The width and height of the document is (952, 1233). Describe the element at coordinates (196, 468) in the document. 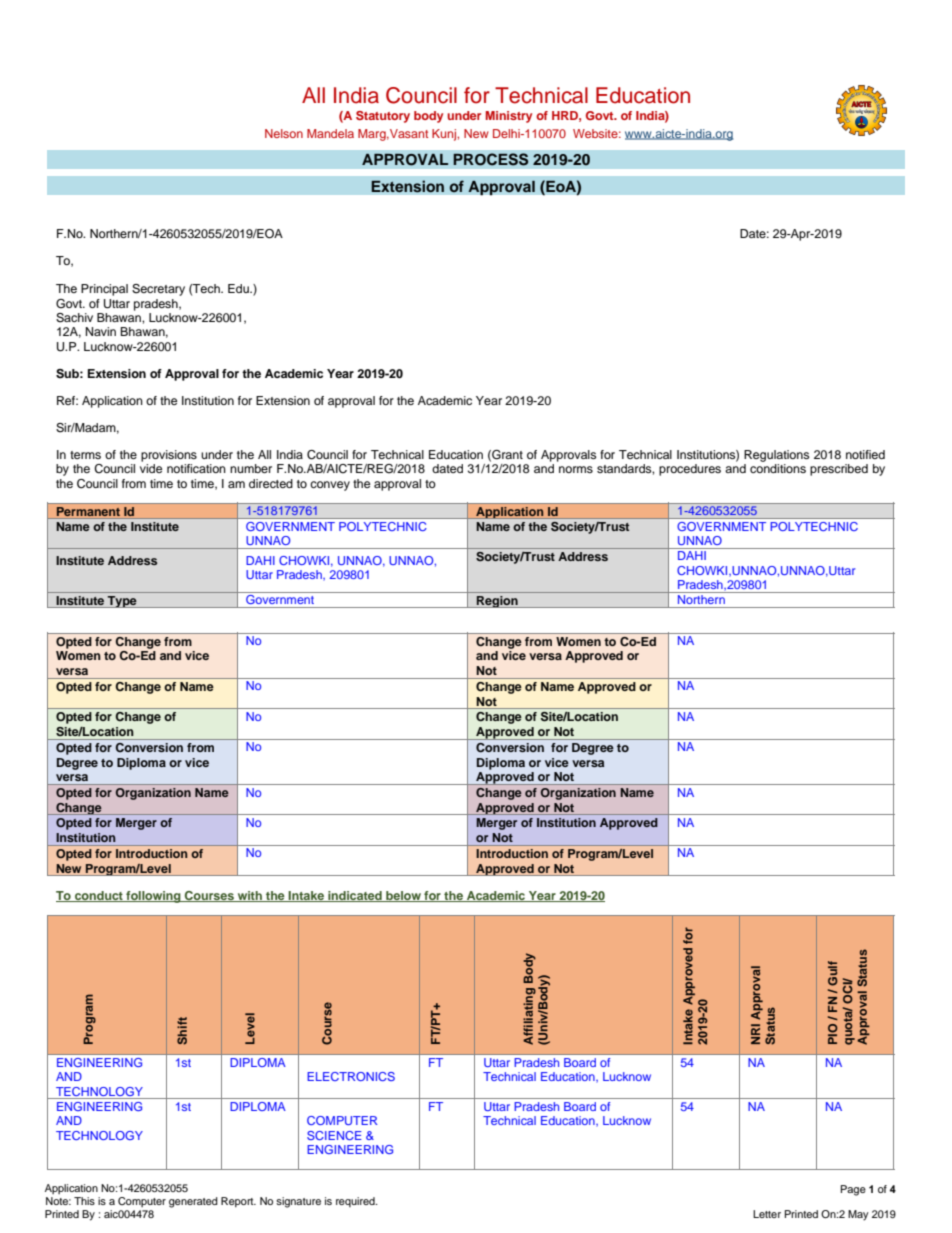

I see `notification` at that location.
